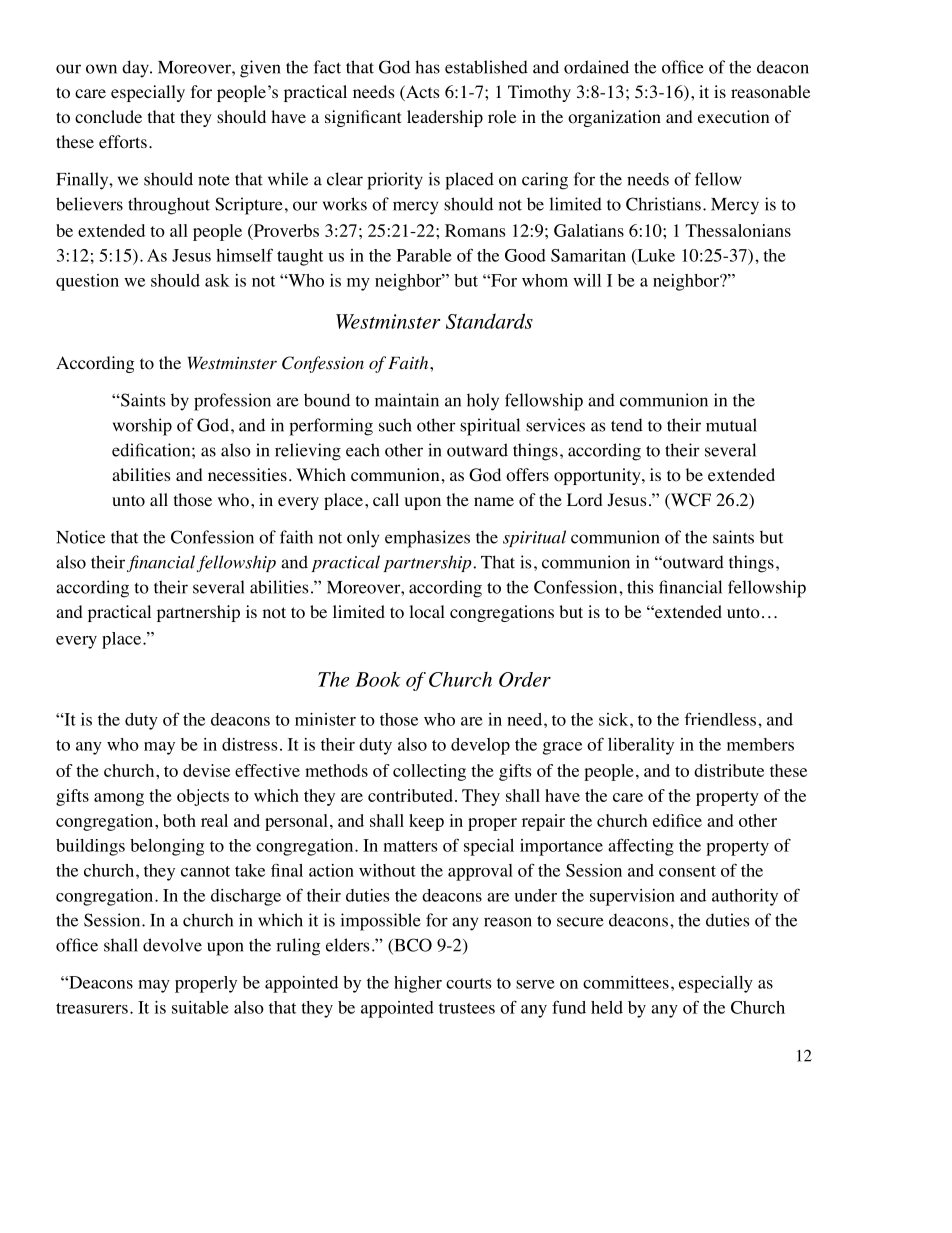  I want to click on this, so click(640, 587).
